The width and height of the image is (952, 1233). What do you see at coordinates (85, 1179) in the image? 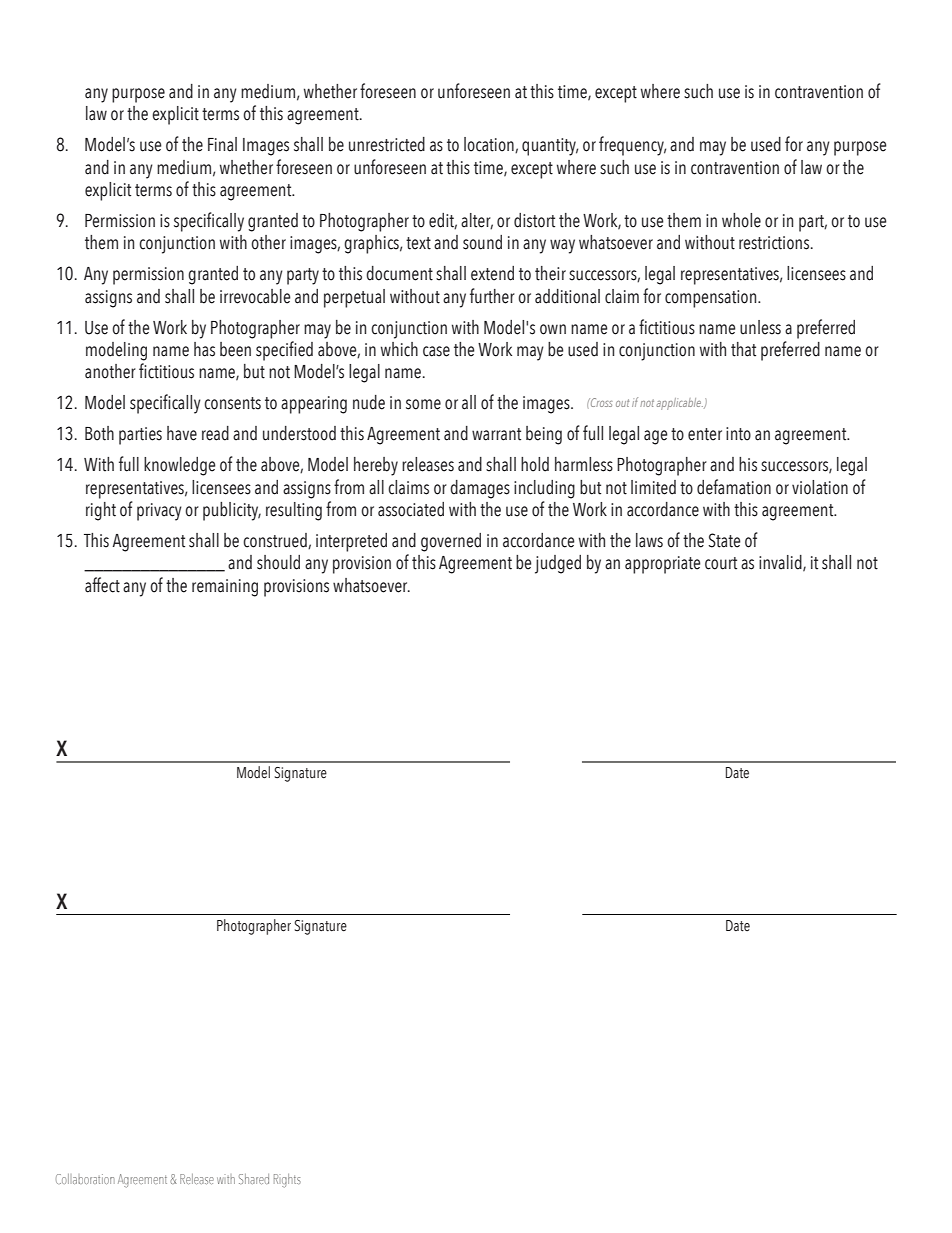
I see `Collaboration` at bounding box center [85, 1179].
